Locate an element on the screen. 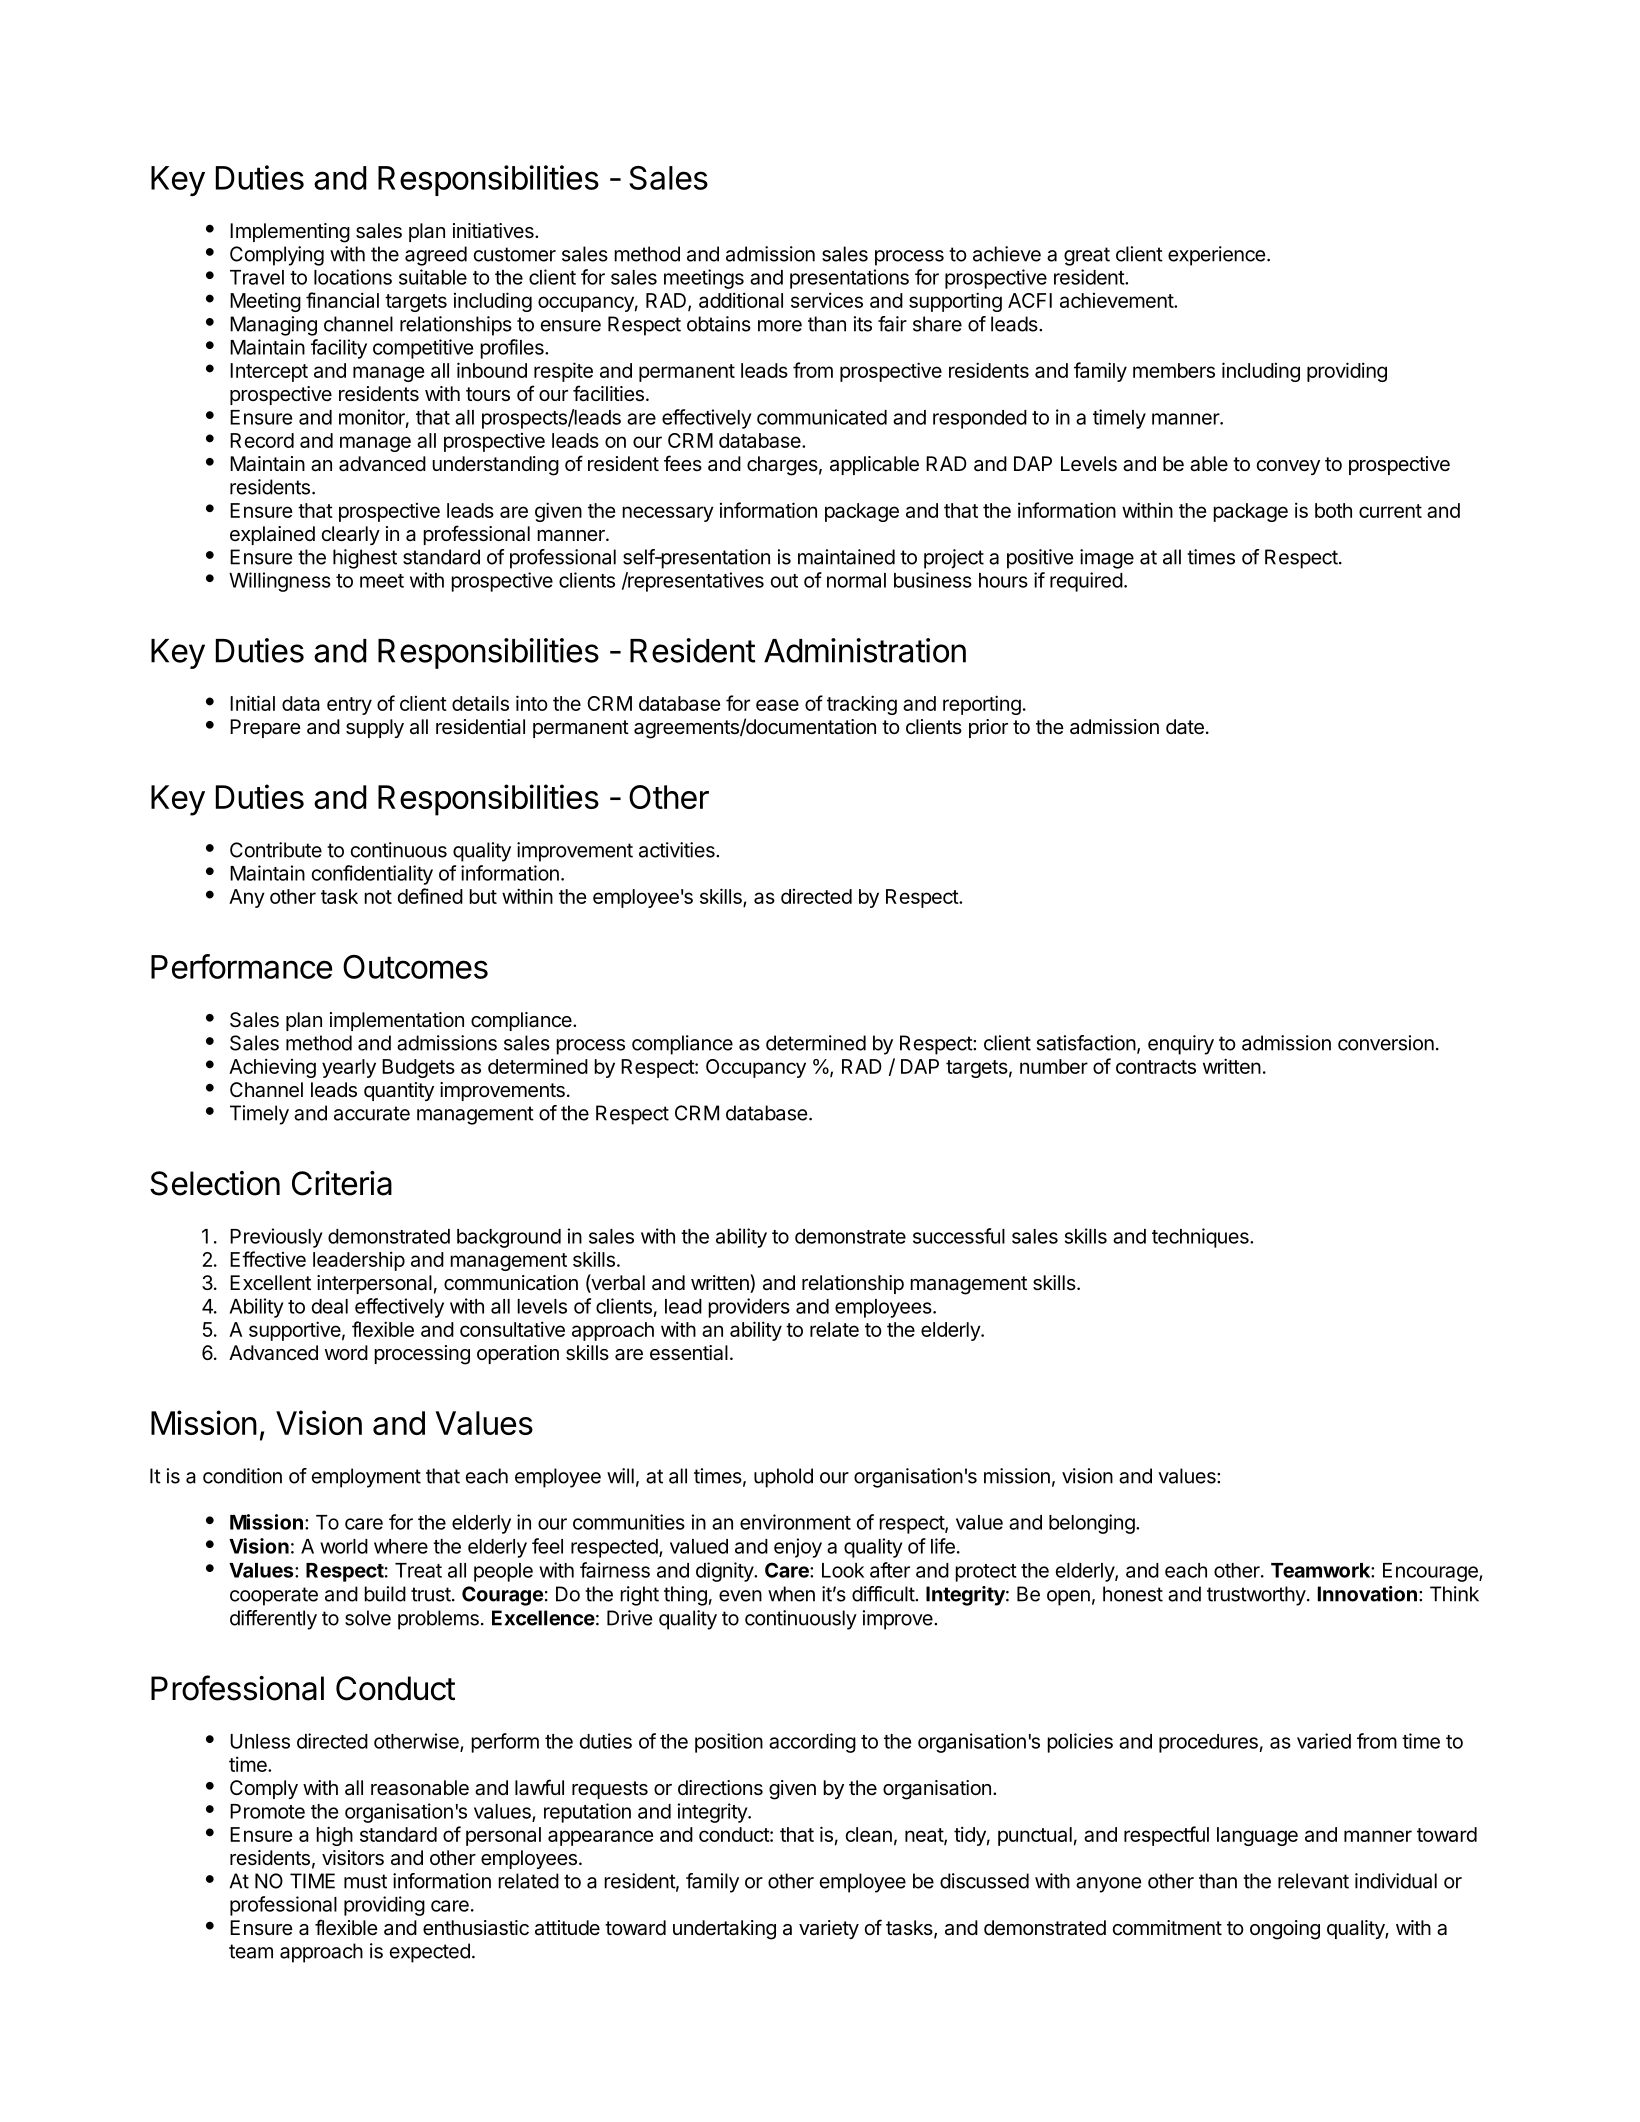 The width and height of the screenshot is (1640, 2122). date is located at coordinates (1185, 727).
